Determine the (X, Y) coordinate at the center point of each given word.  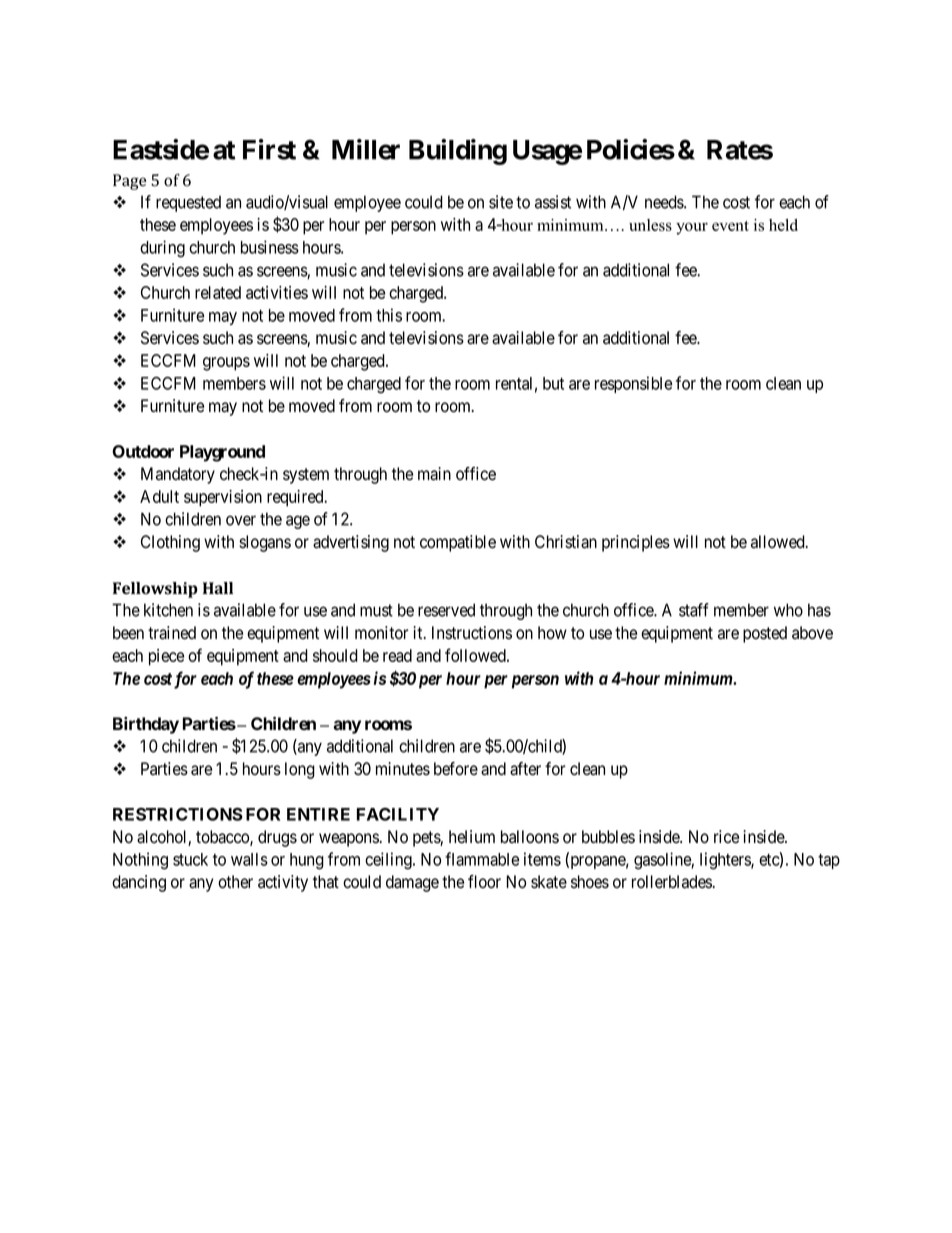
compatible (458, 543)
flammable (482, 859)
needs (665, 202)
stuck (190, 859)
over (241, 520)
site (501, 202)
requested (188, 203)
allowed (779, 542)
